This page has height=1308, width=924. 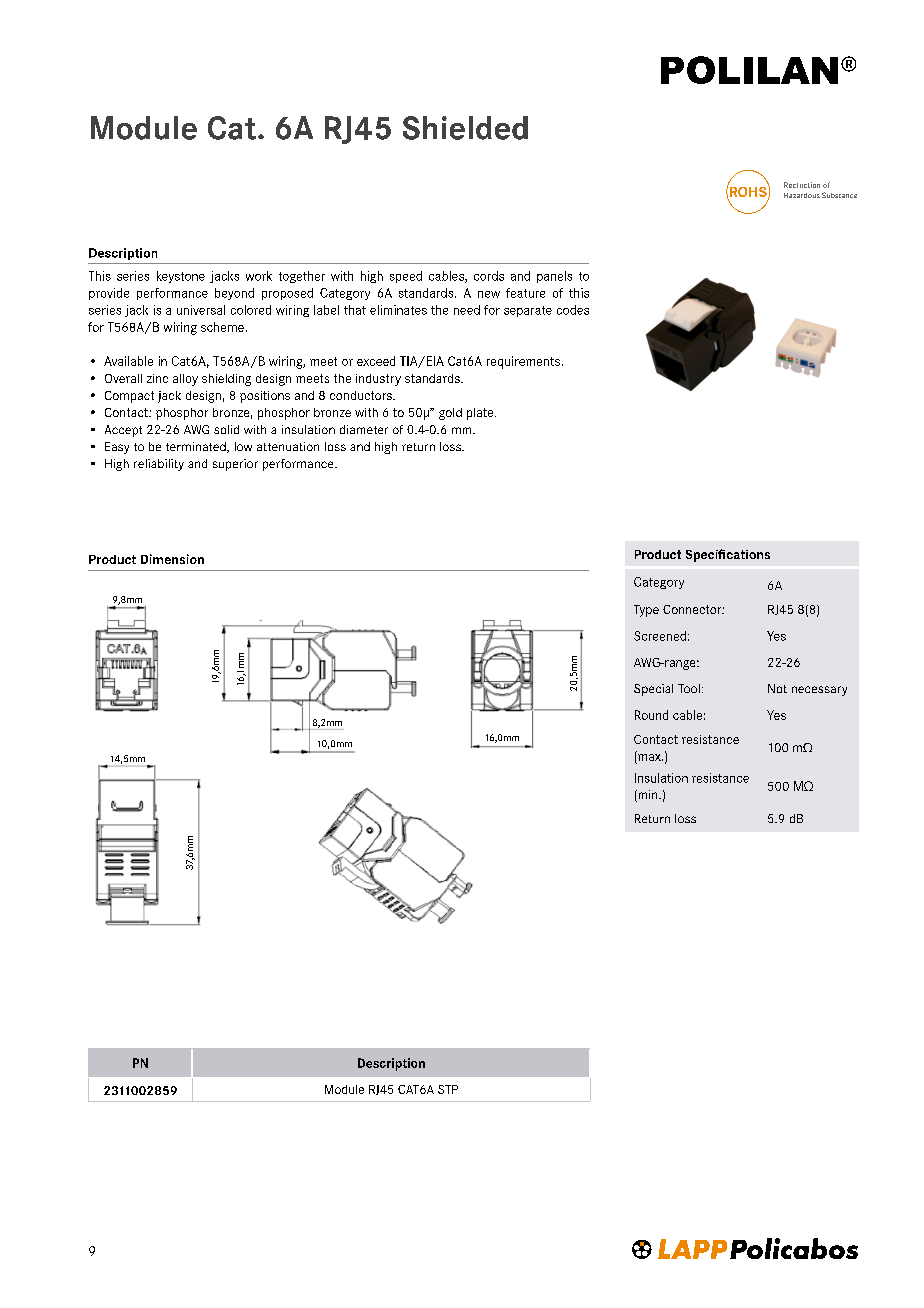 I want to click on keystone, so click(x=181, y=277).
